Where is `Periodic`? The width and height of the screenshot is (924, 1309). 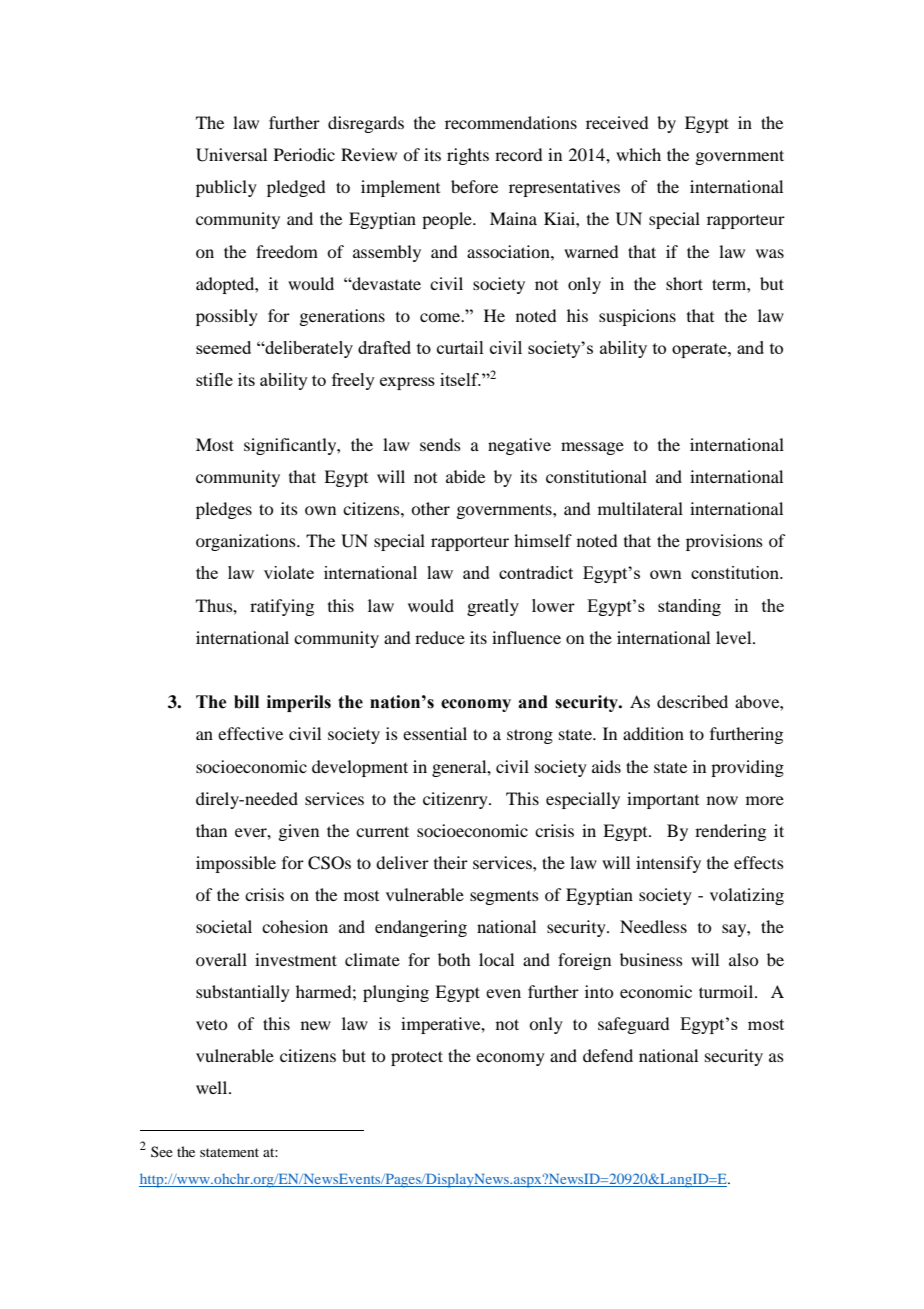 Periodic is located at coordinates (304, 154).
